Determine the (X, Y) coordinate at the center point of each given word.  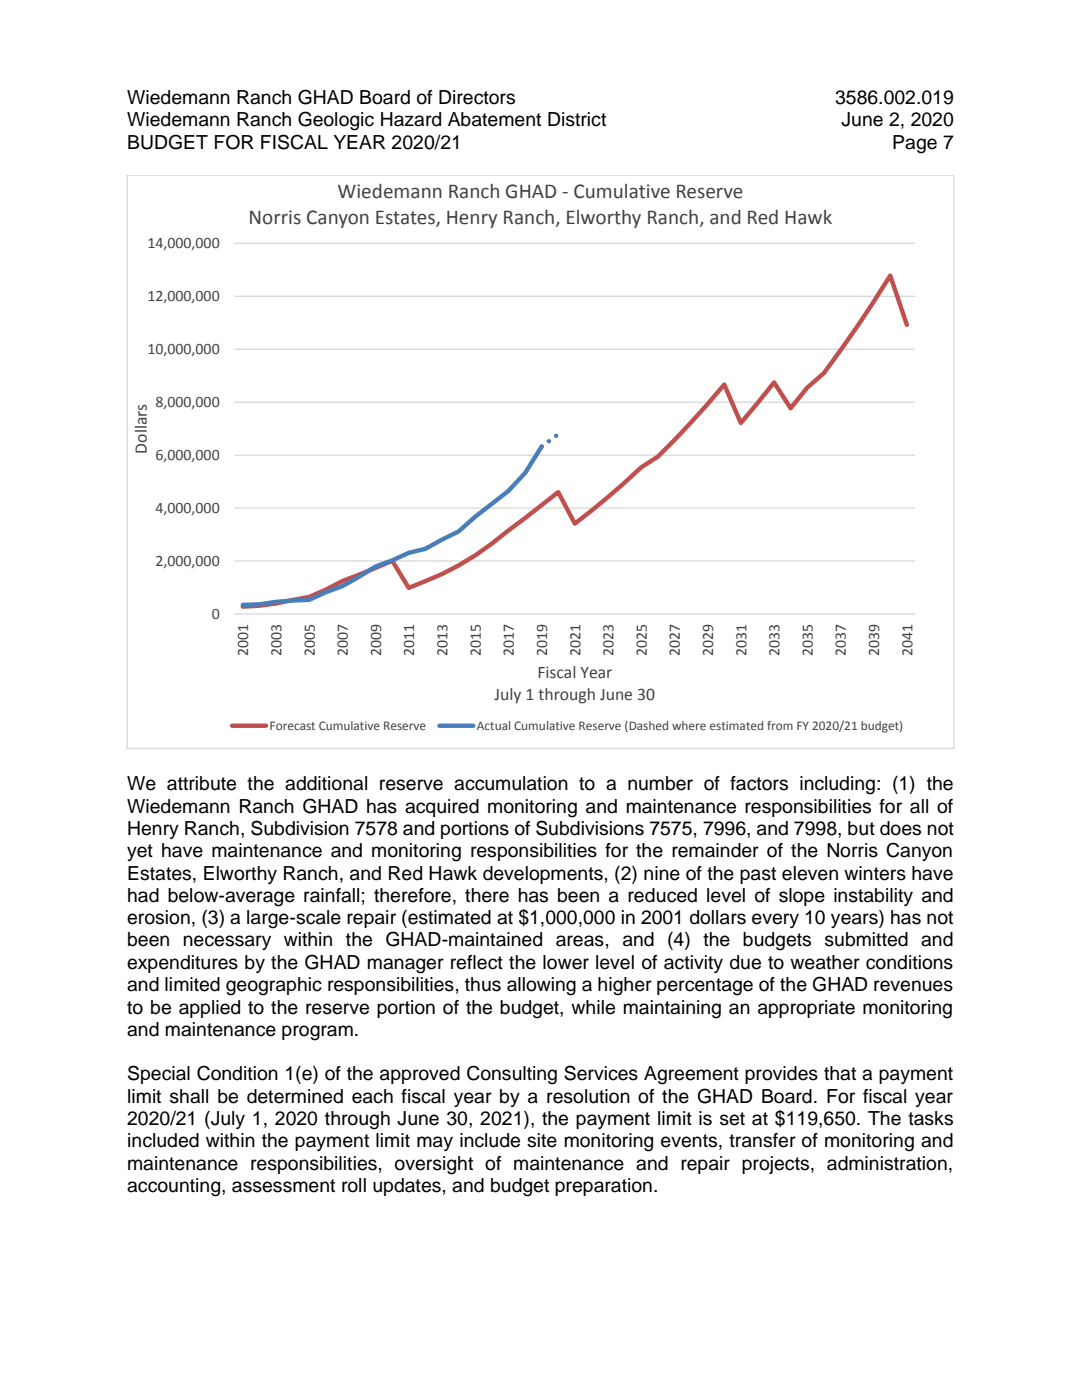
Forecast (292, 725)
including (837, 785)
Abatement (494, 119)
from (780, 725)
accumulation (511, 783)
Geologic (336, 121)
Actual (493, 725)
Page (915, 144)
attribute (201, 783)
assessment (283, 1186)
